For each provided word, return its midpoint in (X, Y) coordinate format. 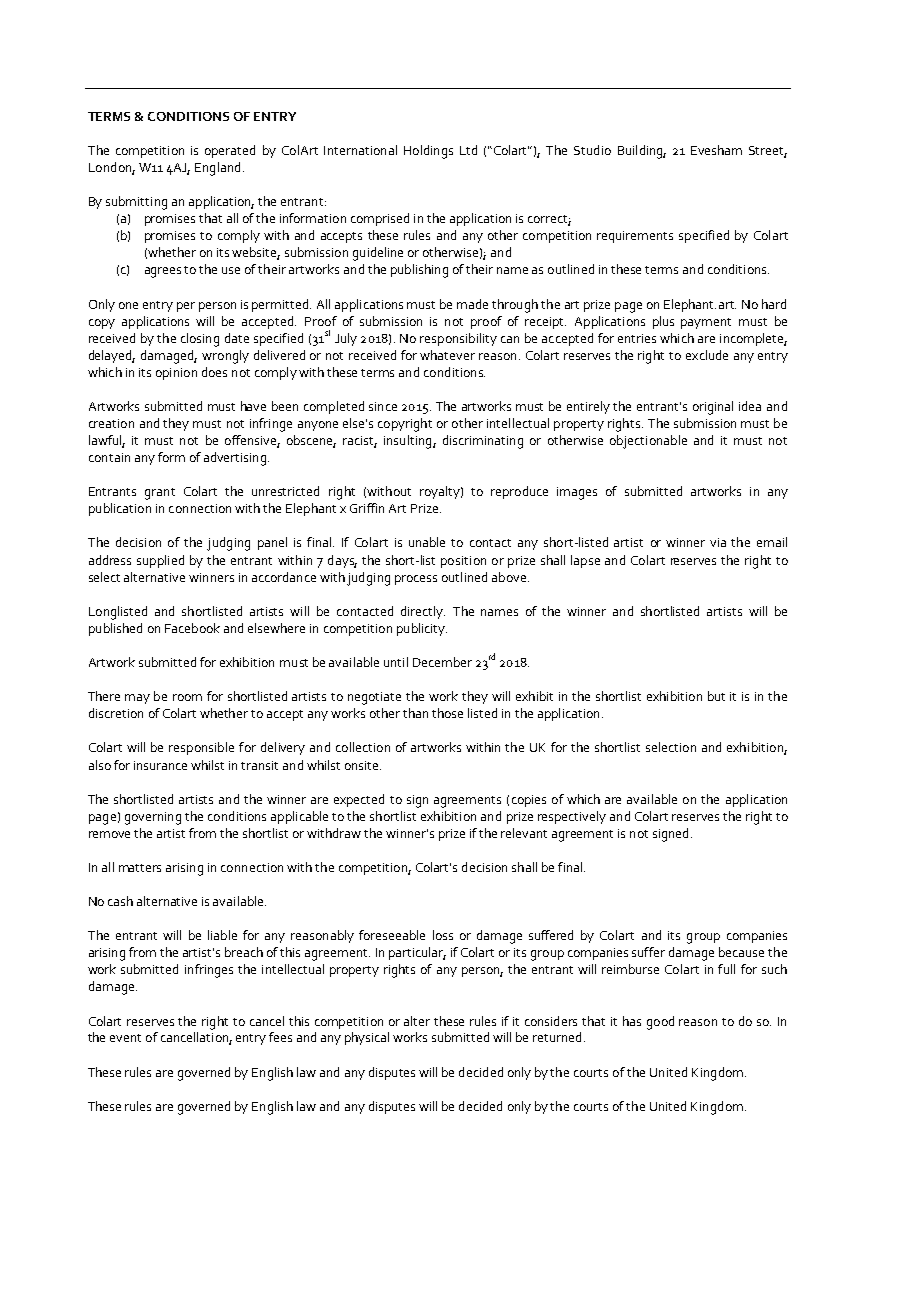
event (125, 1038)
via (718, 542)
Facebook (192, 628)
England (217, 169)
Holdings (428, 152)
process (416, 580)
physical (367, 1038)
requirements (635, 237)
